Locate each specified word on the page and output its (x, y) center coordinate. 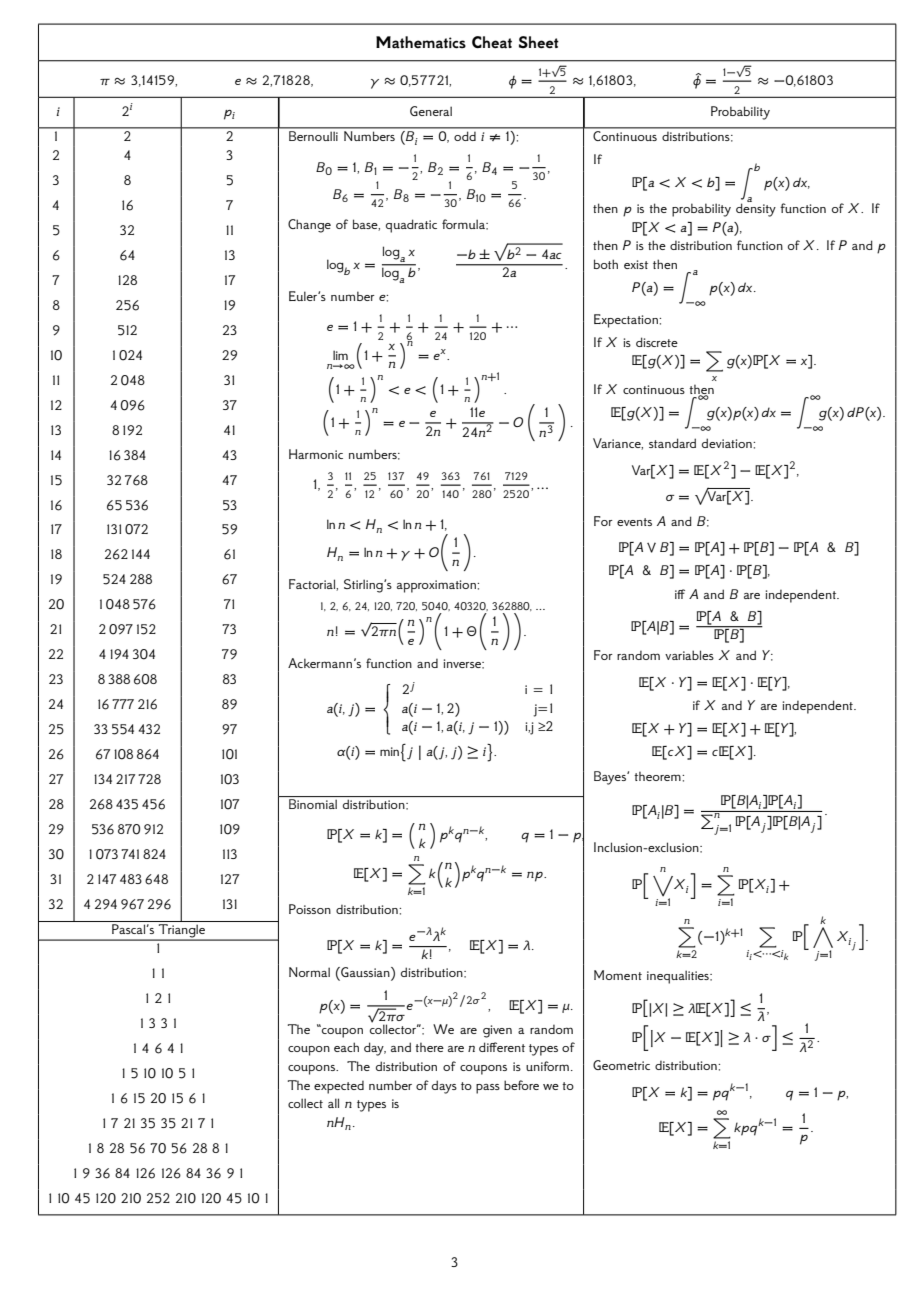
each (346, 1047)
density (756, 209)
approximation (437, 586)
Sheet (539, 42)
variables (689, 655)
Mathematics (421, 42)
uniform (547, 1066)
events (634, 522)
